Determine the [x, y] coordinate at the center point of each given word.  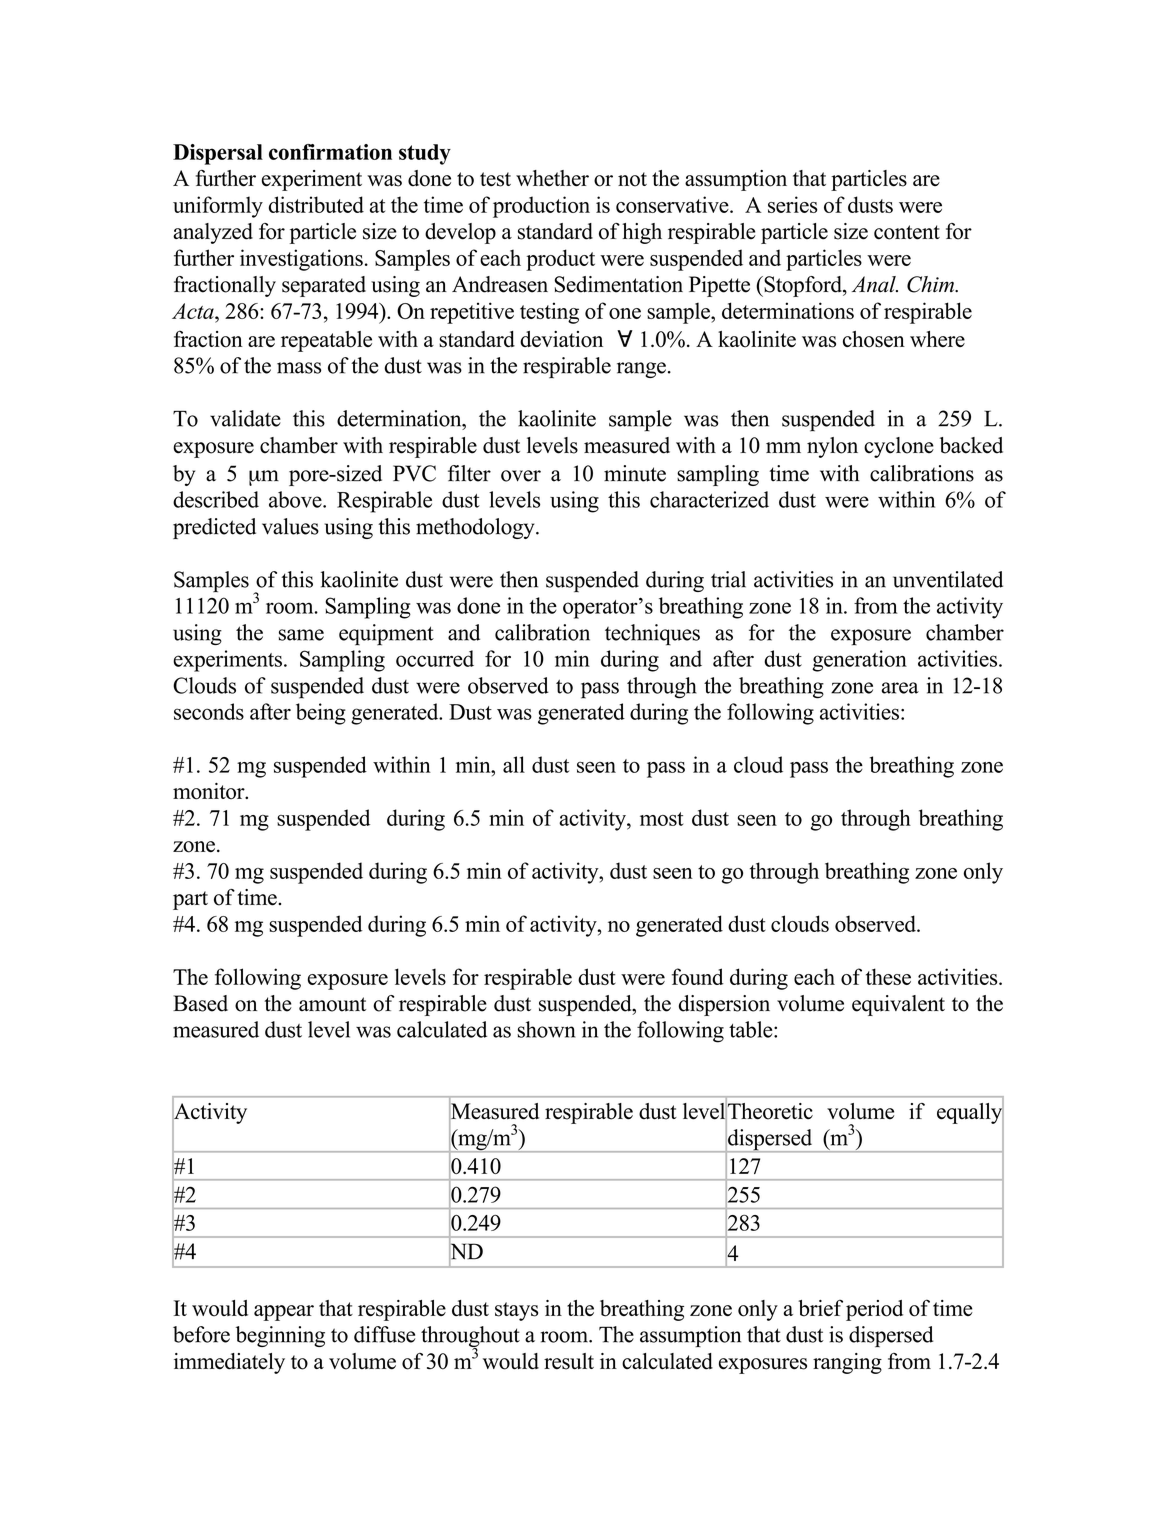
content [907, 232]
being [321, 714]
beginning [280, 1336]
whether [552, 178]
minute [635, 473]
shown [546, 1029]
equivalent [898, 1005]
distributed [316, 204]
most [662, 819]
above [296, 499]
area [900, 688]
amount [332, 1004]
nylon [832, 447]
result [569, 1361]
